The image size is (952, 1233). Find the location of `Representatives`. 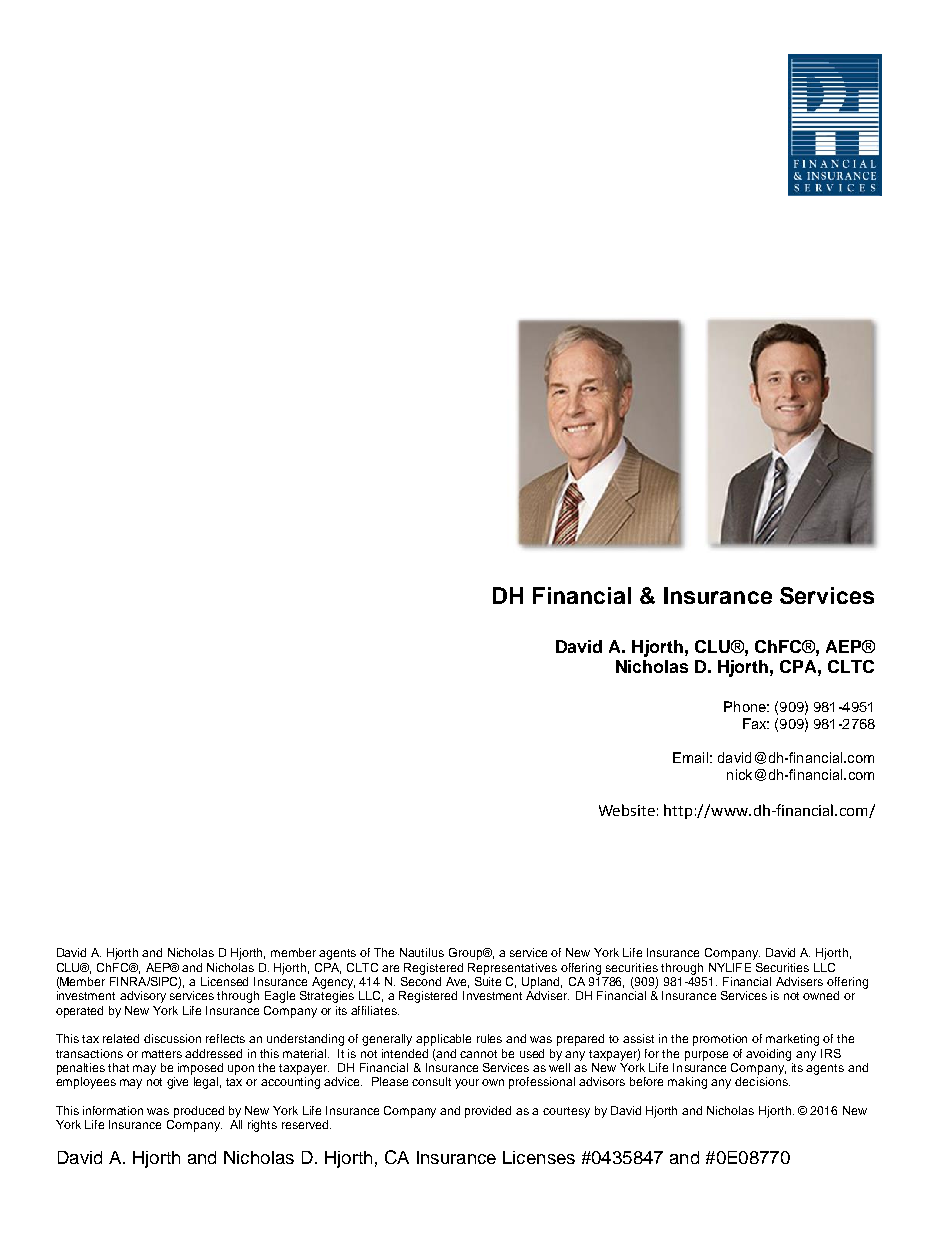

Representatives is located at coordinates (512, 969).
